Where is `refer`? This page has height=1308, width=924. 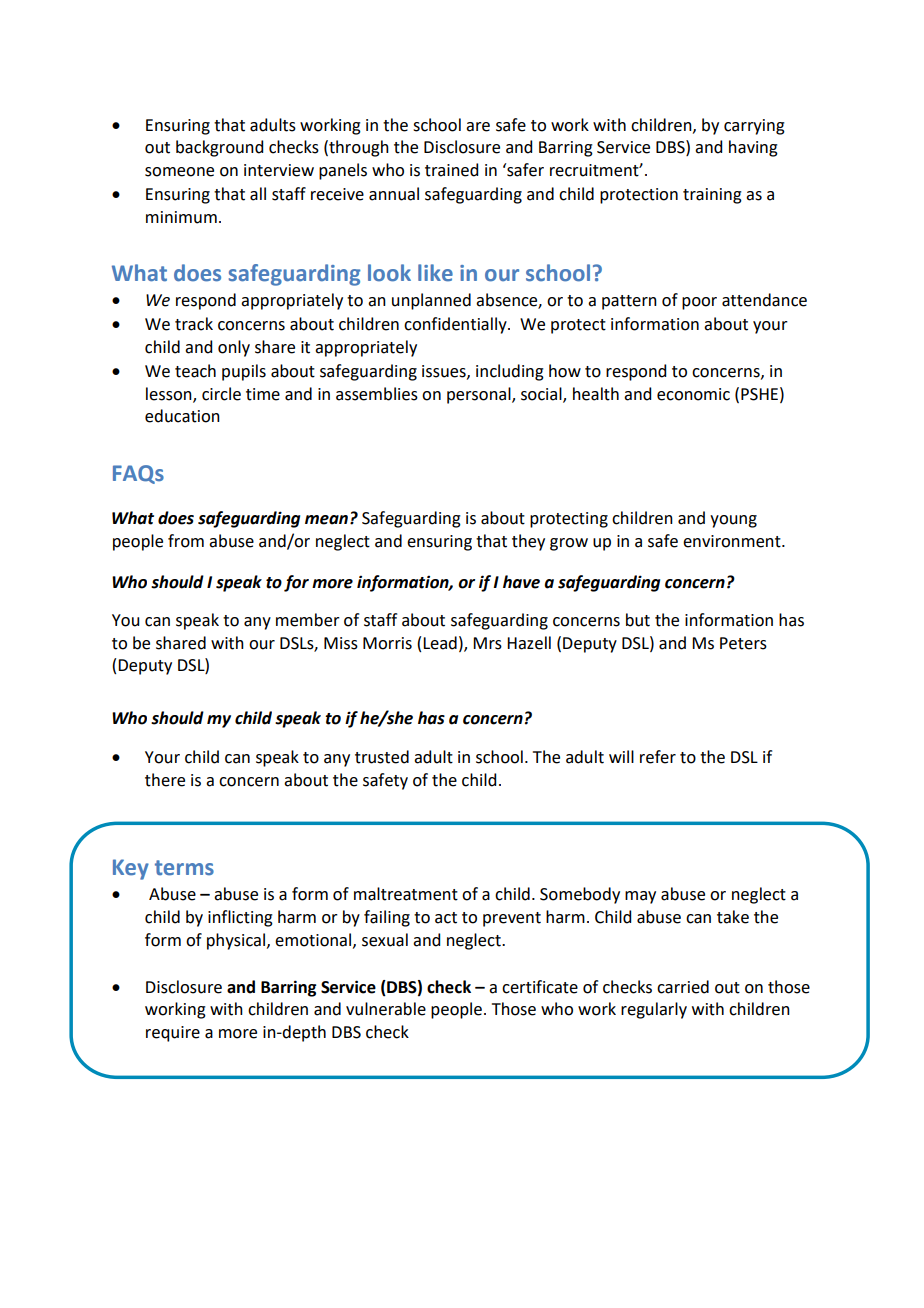
refer is located at coordinates (658, 757).
